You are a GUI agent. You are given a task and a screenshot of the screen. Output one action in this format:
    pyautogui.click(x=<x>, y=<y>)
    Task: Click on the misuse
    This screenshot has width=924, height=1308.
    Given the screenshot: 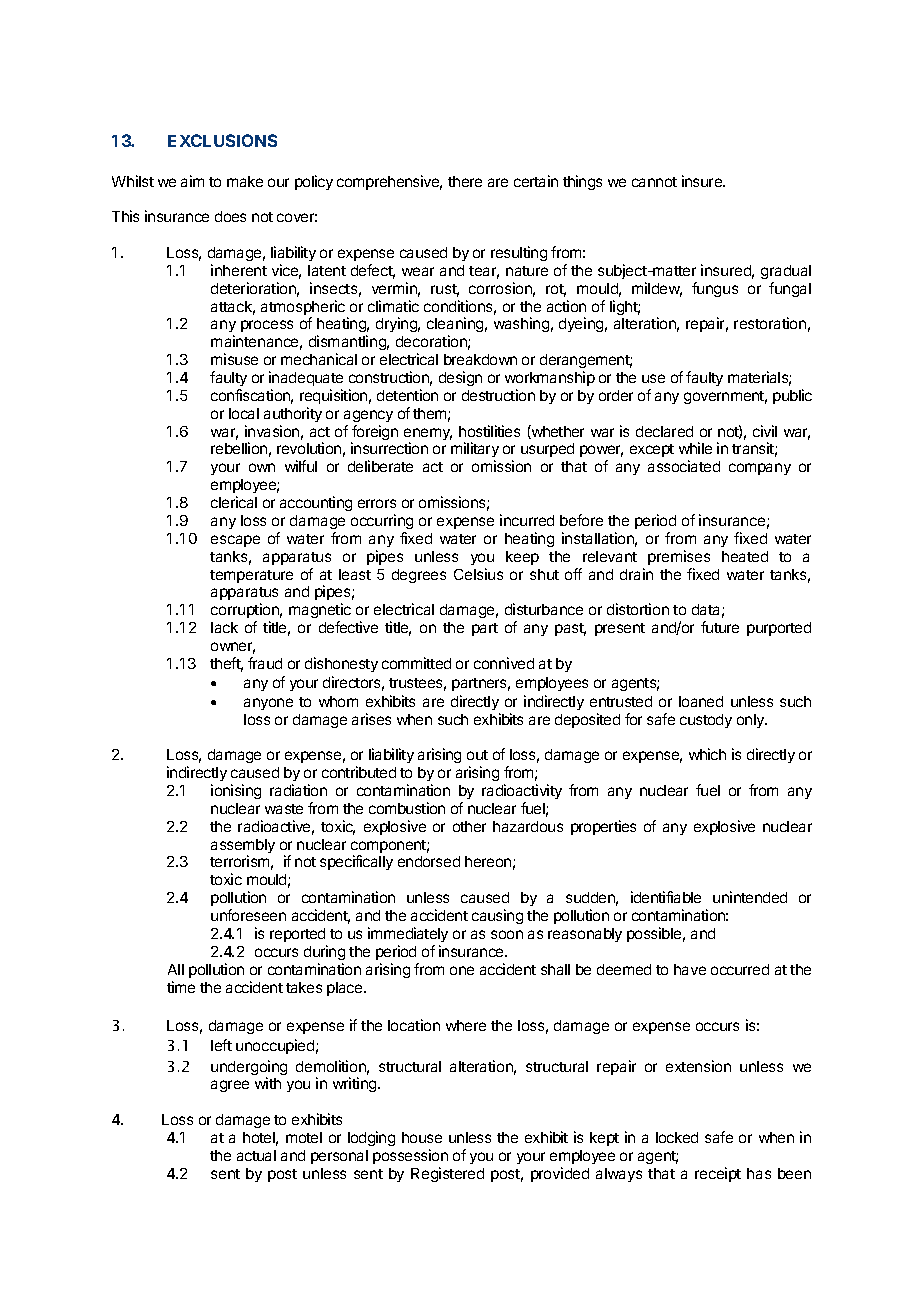 What is the action you would take?
    pyautogui.click(x=234, y=359)
